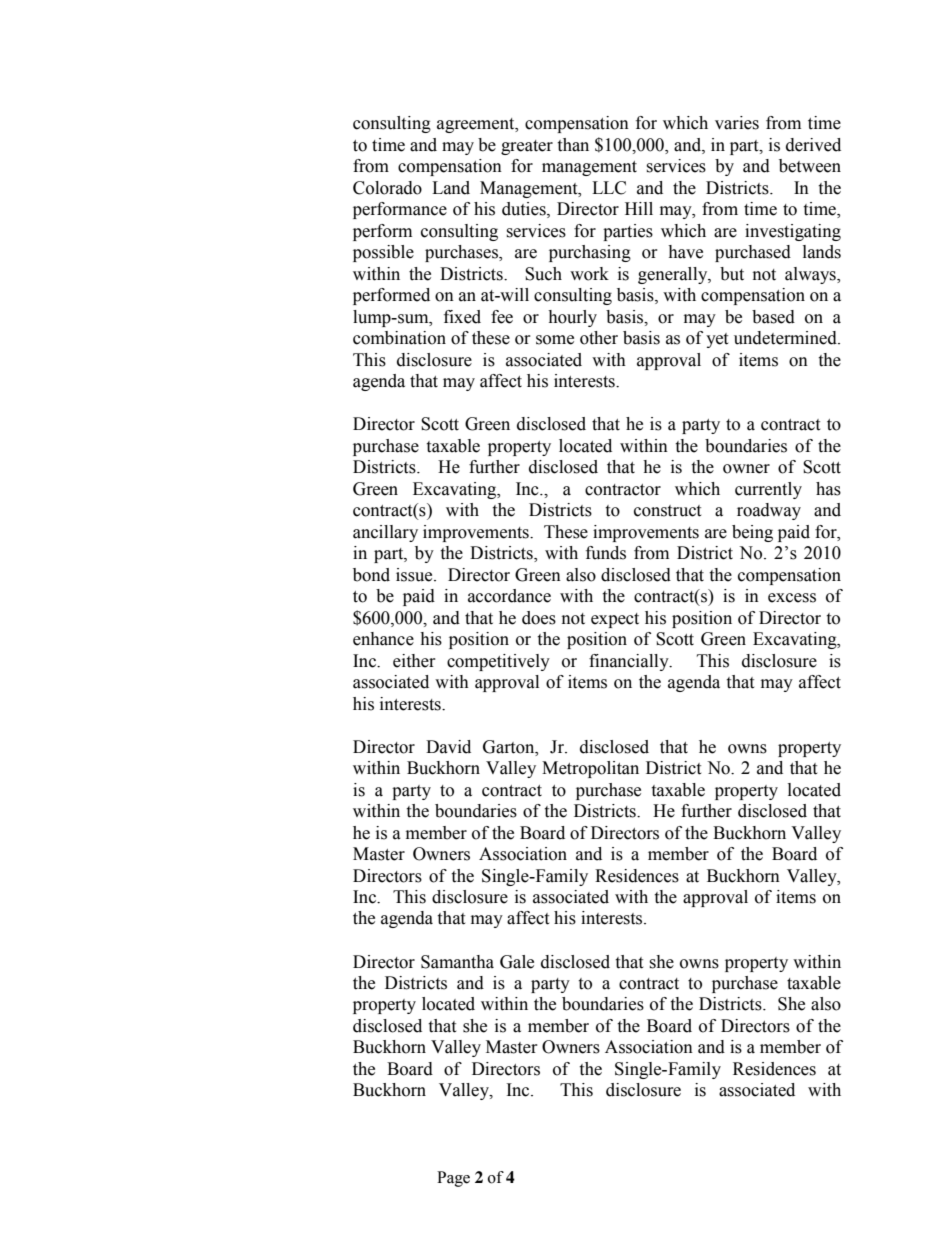 The height and width of the image is (1233, 952). I want to click on Gale, so click(517, 962).
